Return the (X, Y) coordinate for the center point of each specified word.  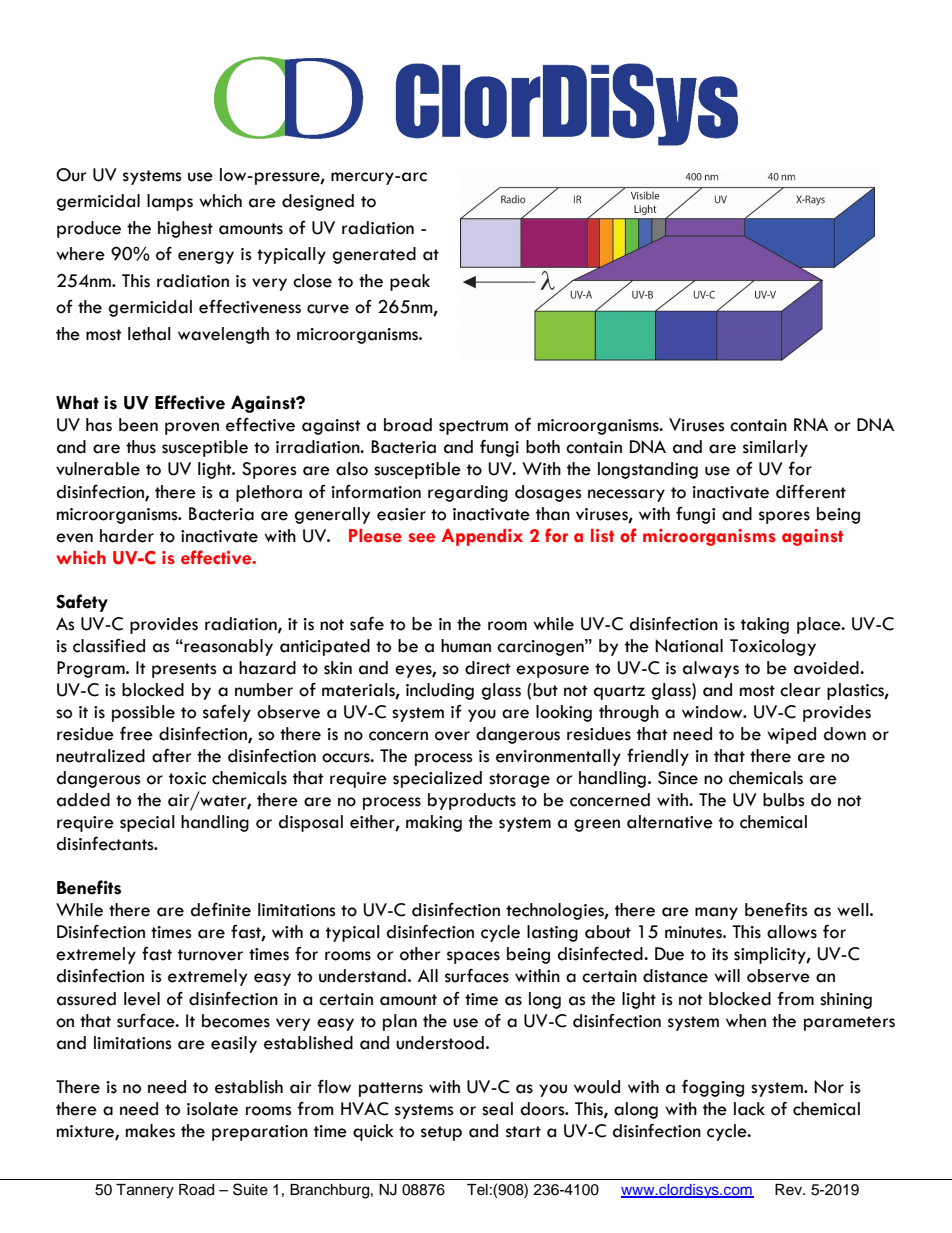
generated (374, 255)
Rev (790, 1190)
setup (441, 1133)
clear (800, 690)
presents (184, 670)
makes (150, 1131)
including (440, 691)
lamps (170, 202)
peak (410, 282)
